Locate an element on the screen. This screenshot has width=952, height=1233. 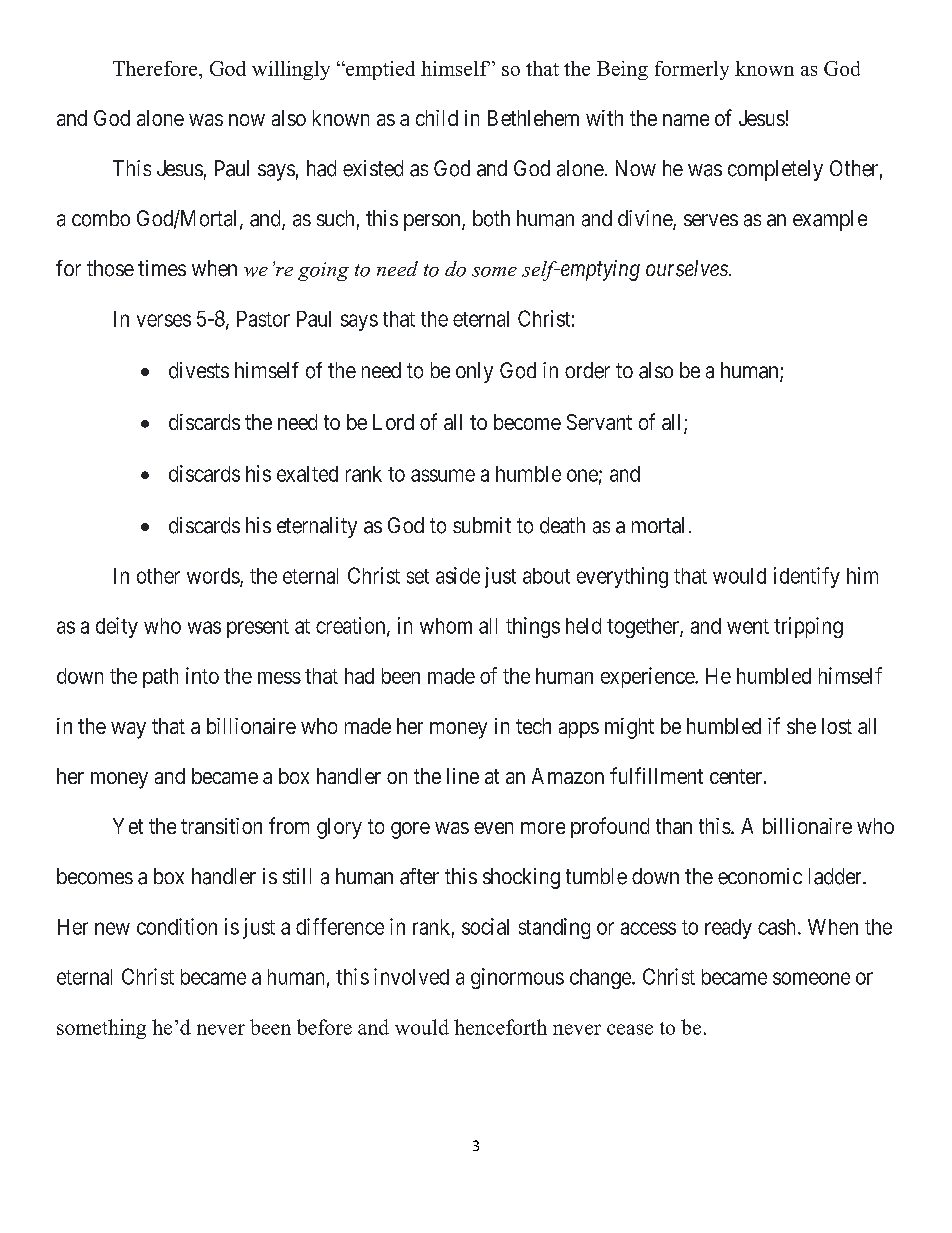
tech is located at coordinates (533, 726).
